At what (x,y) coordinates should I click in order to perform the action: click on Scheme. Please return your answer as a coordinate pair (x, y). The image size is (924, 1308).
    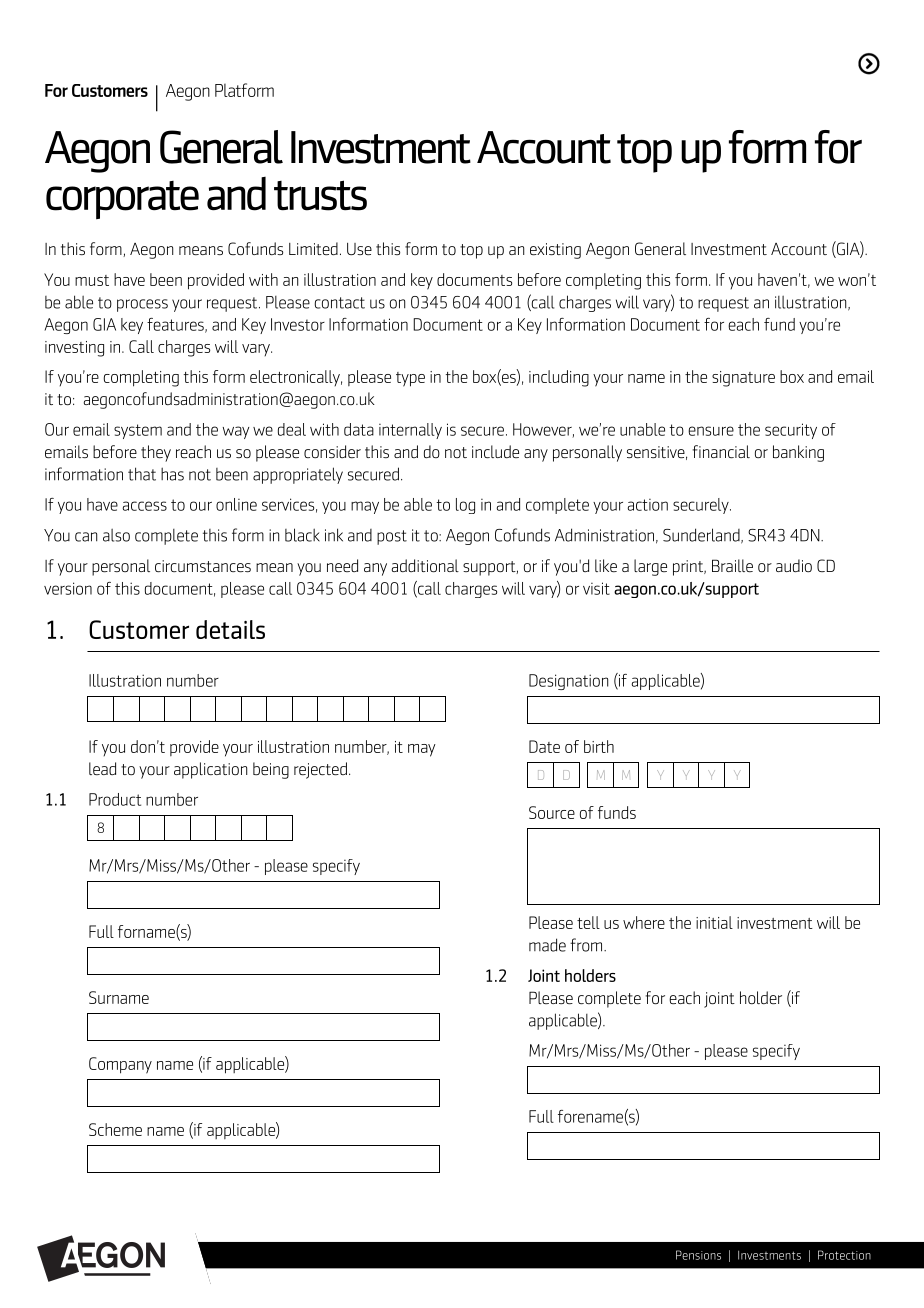
    Looking at the image, I should click on (115, 1129).
